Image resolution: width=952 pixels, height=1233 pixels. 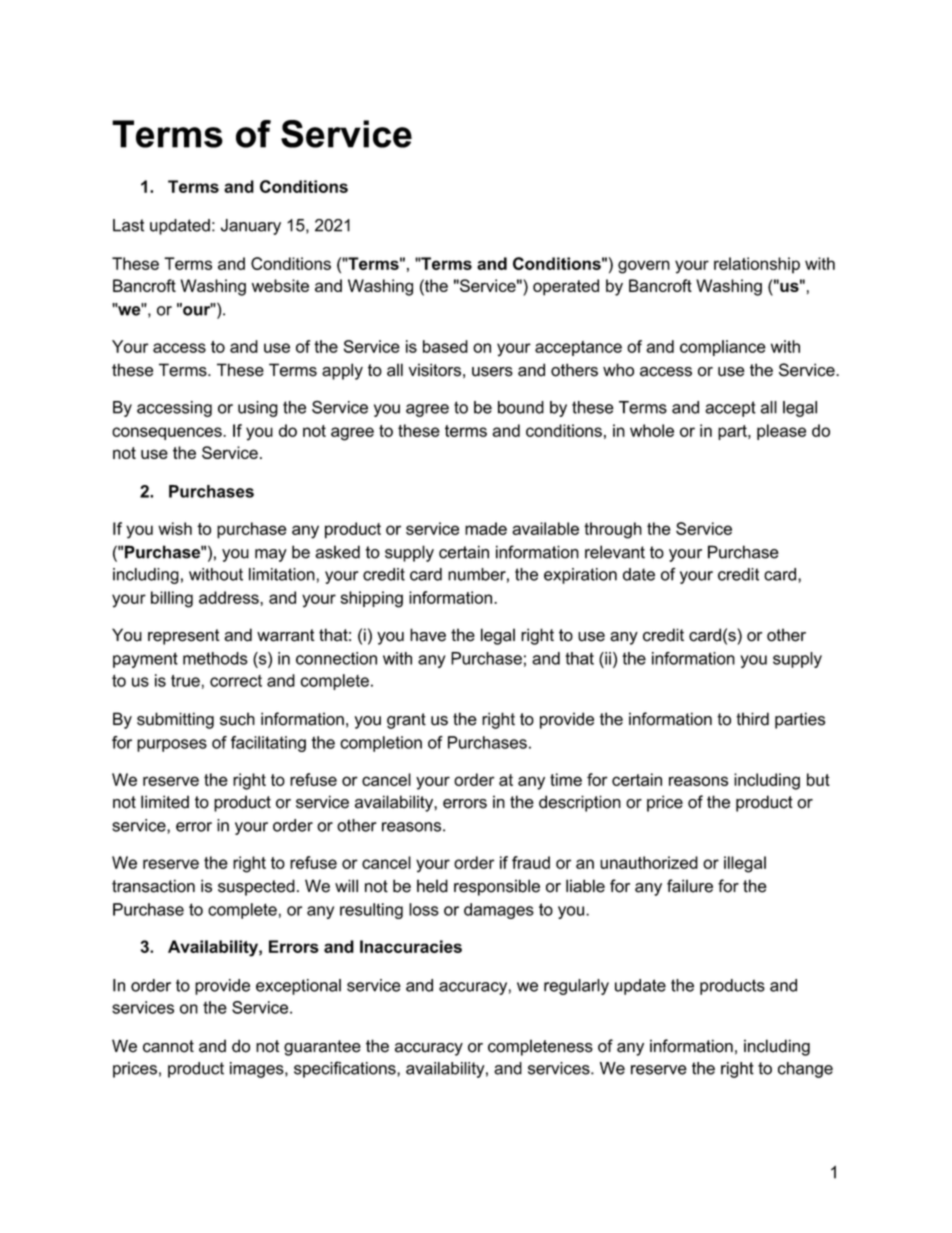 What do you see at coordinates (346, 1069) in the screenshot?
I see `specifications` at bounding box center [346, 1069].
